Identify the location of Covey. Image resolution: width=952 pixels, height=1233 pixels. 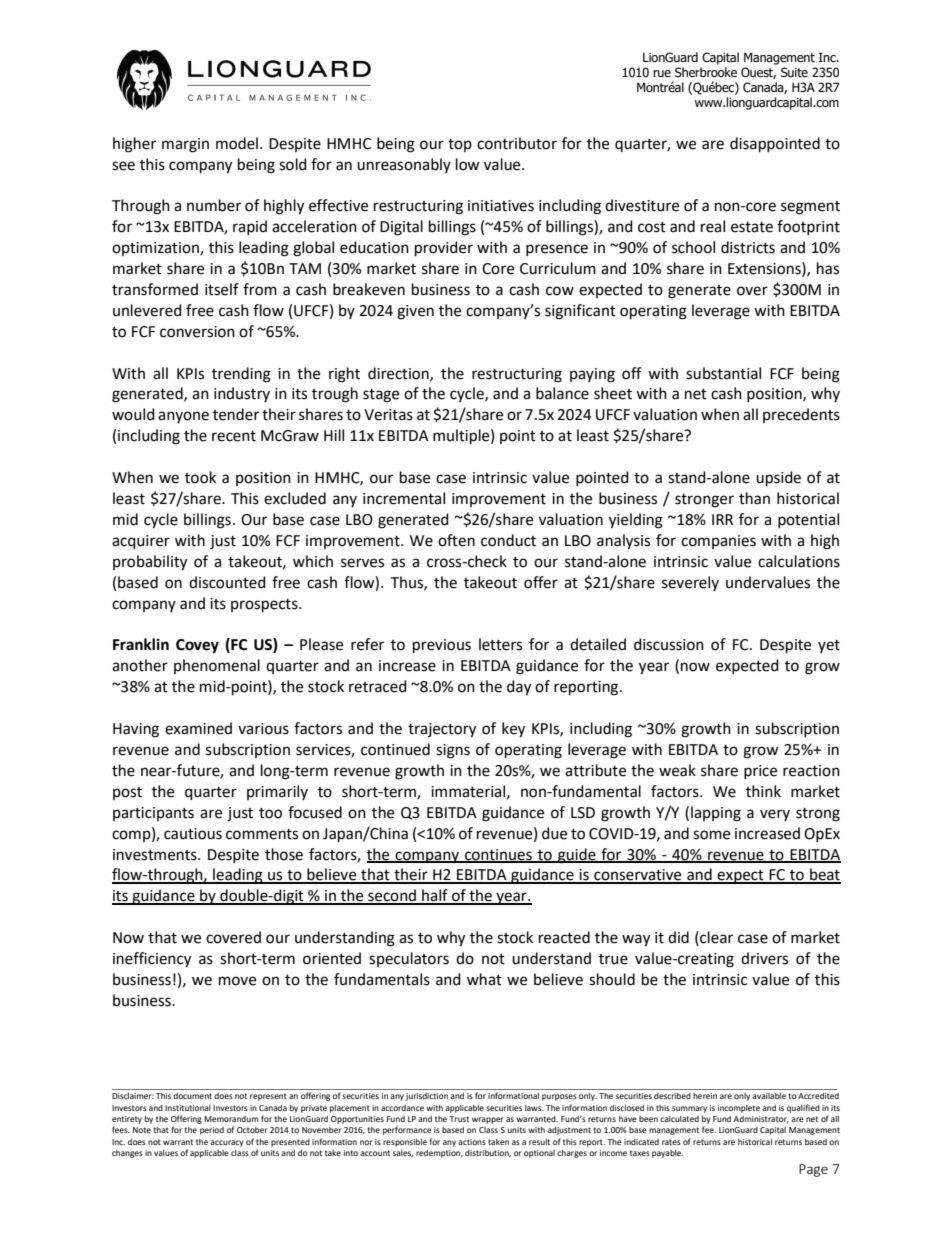
(197, 646).
